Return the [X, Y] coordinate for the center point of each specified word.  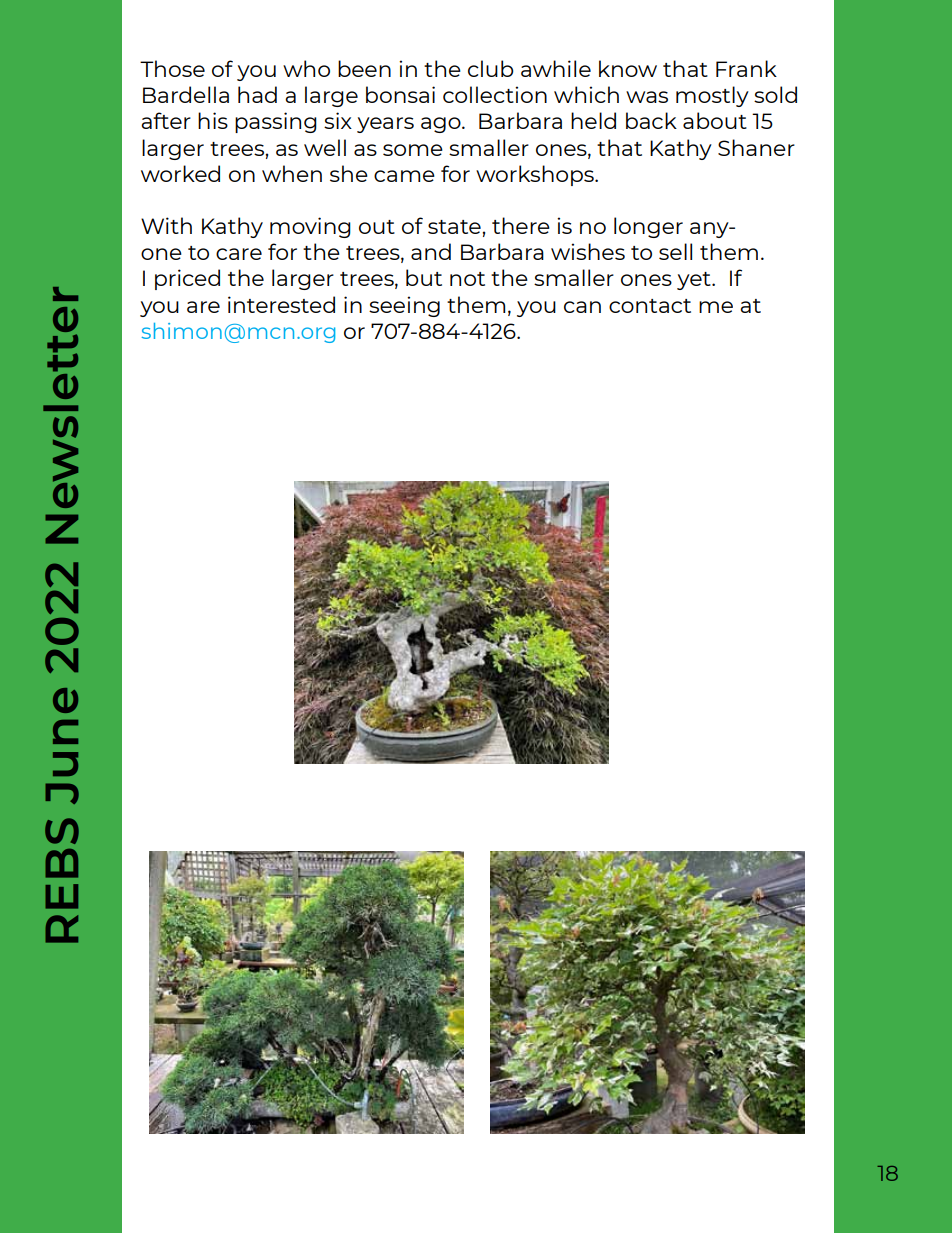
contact [650, 306]
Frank [746, 68]
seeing [404, 306]
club [491, 68]
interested [281, 304]
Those [172, 68]
